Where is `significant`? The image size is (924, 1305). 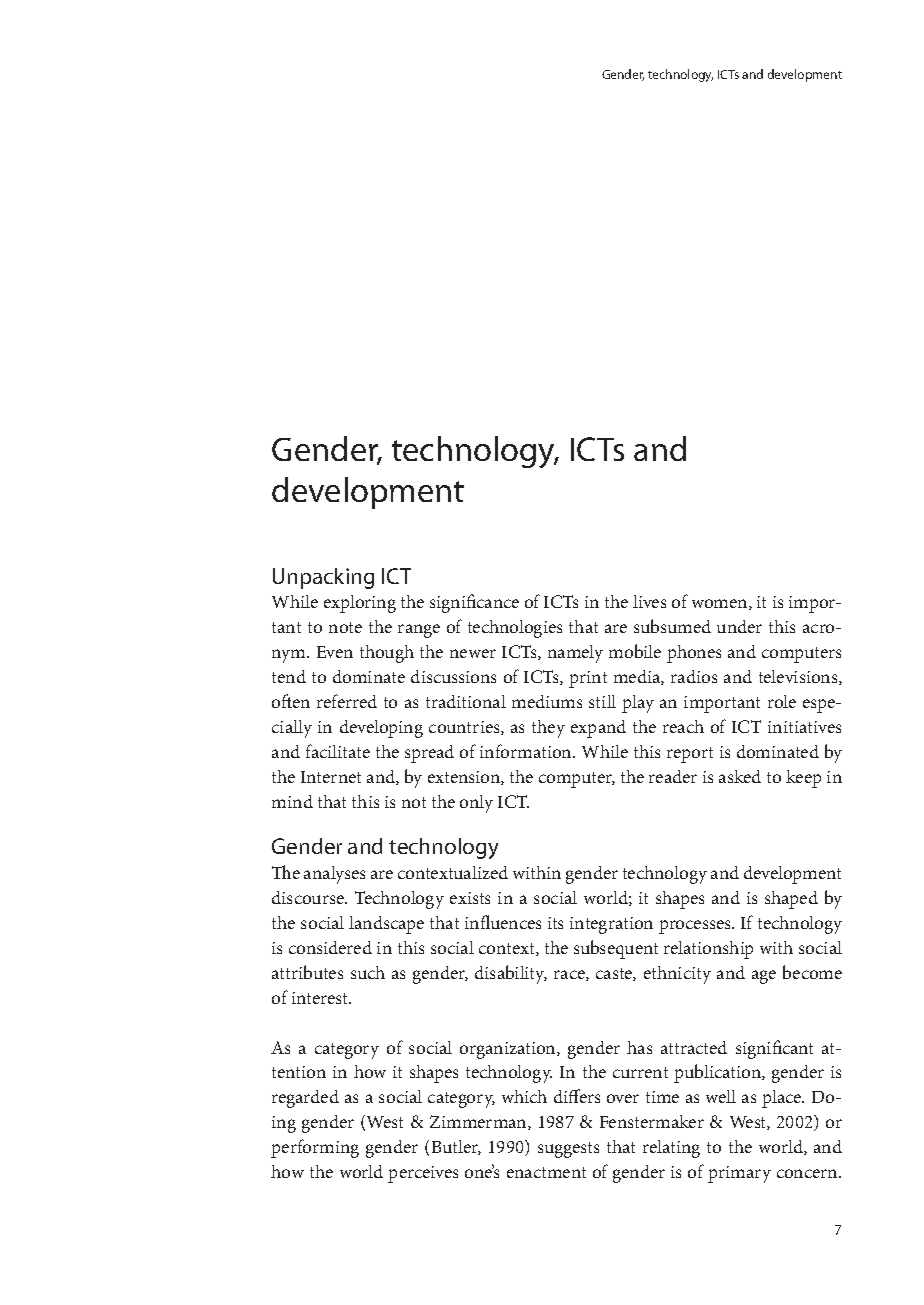
significant is located at coordinates (774, 1049).
